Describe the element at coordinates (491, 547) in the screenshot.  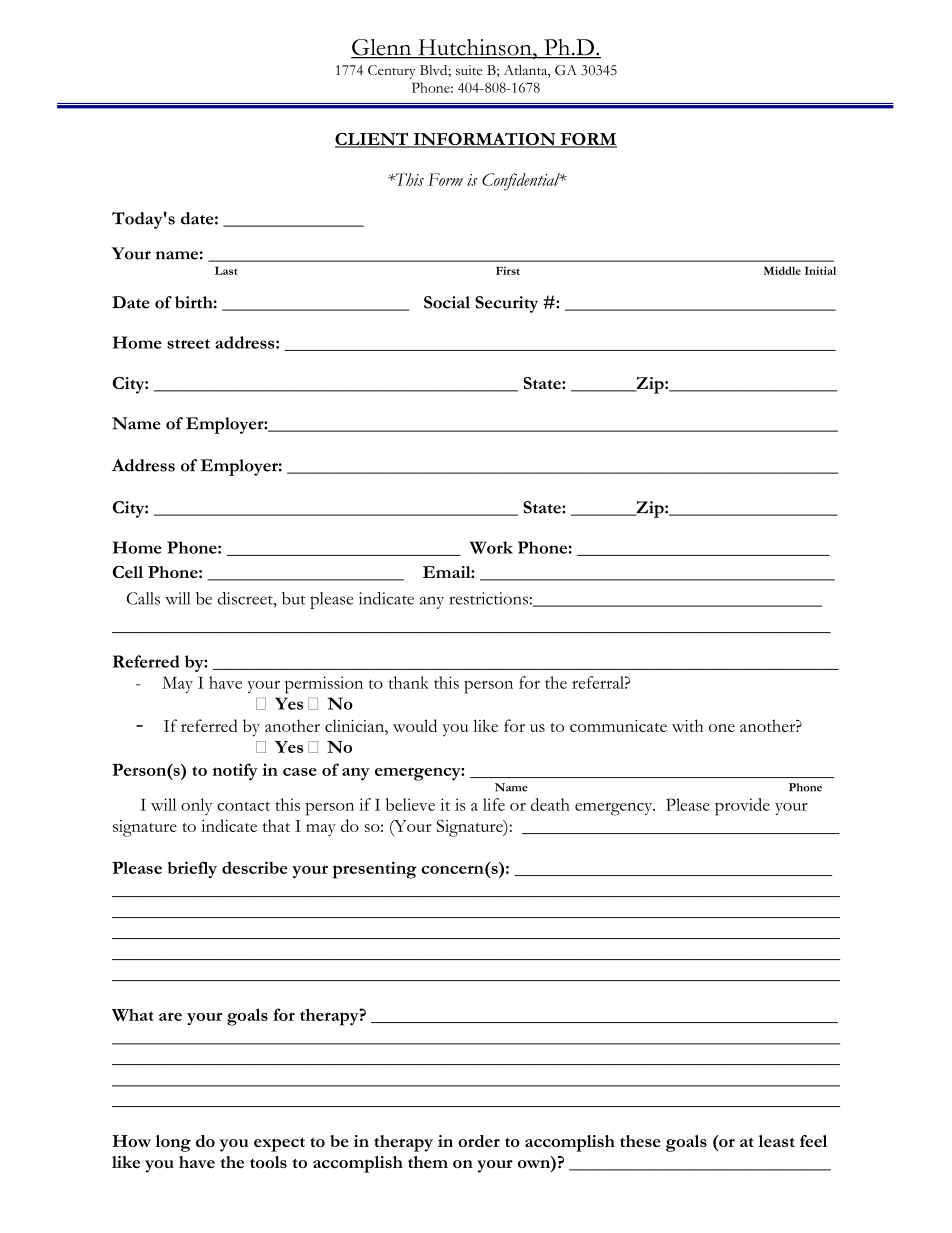
I see `Work` at that location.
